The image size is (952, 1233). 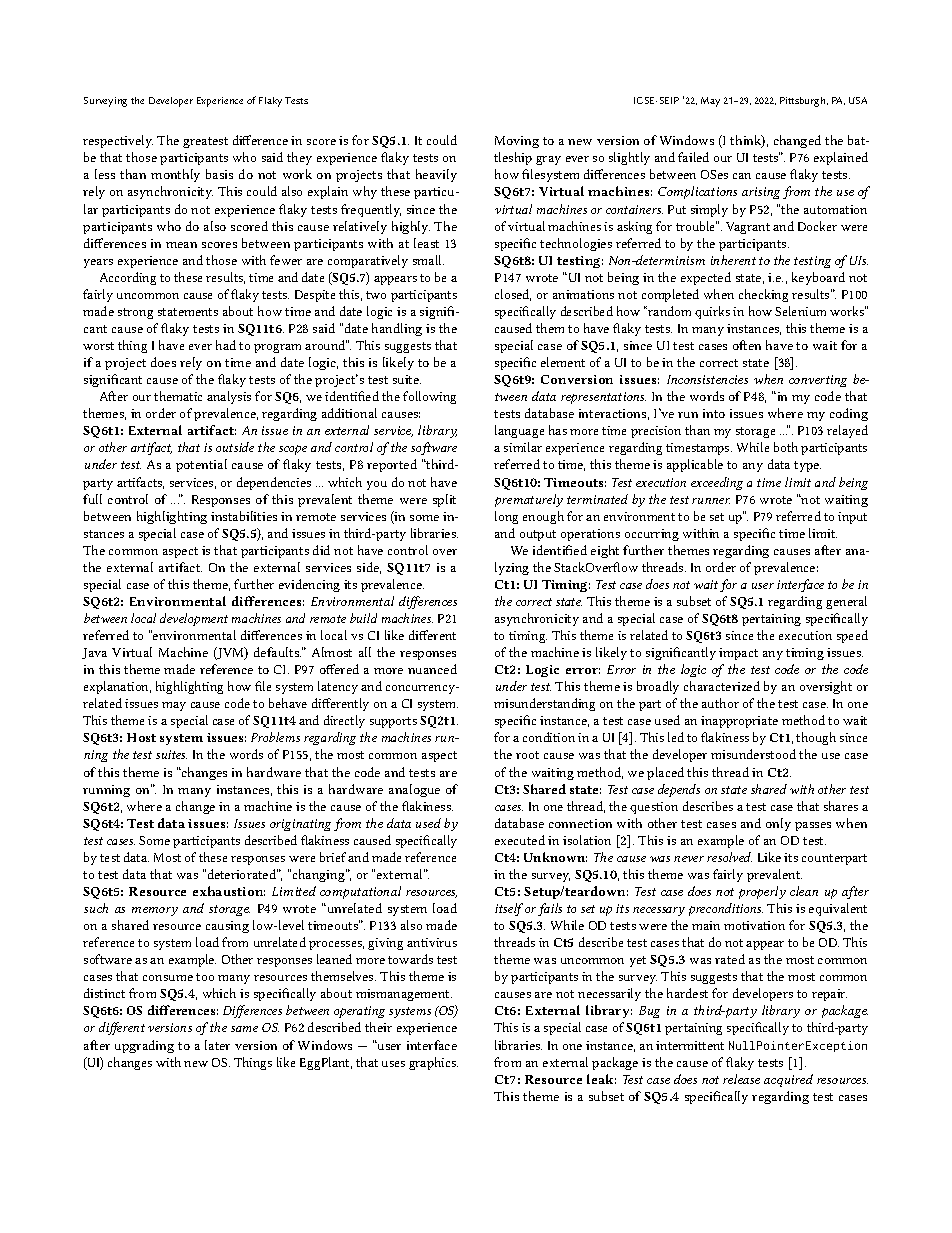 What do you see at coordinates (517, 142) in the page?
I see `Moving` at bounding box center [517, 142].
